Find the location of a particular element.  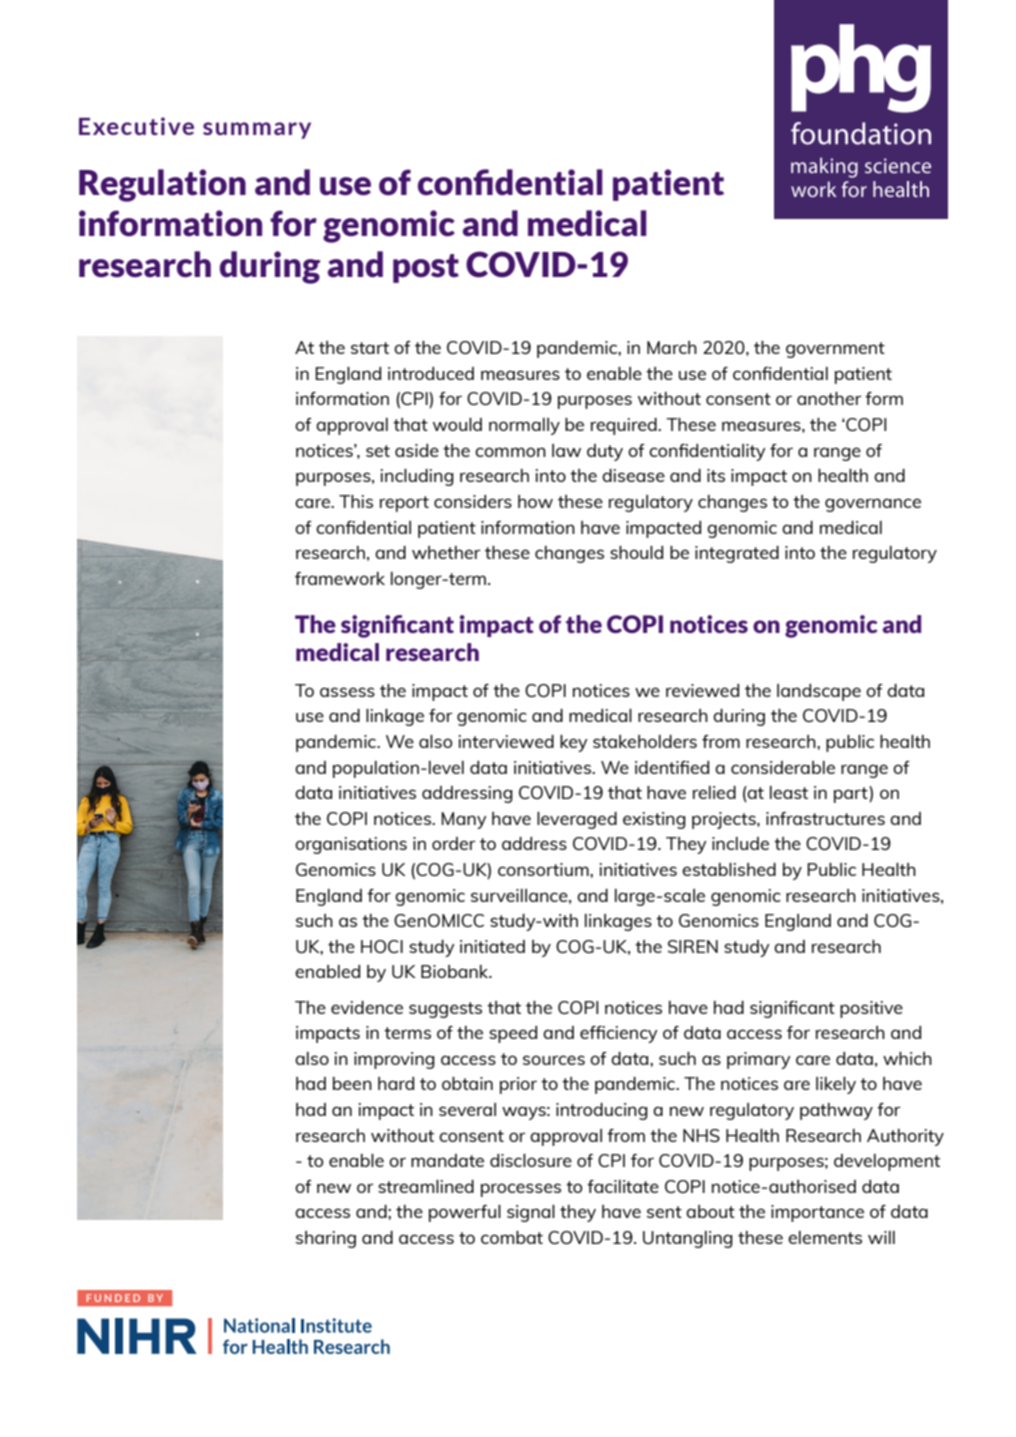

This is located at coordinates (356, 501).
